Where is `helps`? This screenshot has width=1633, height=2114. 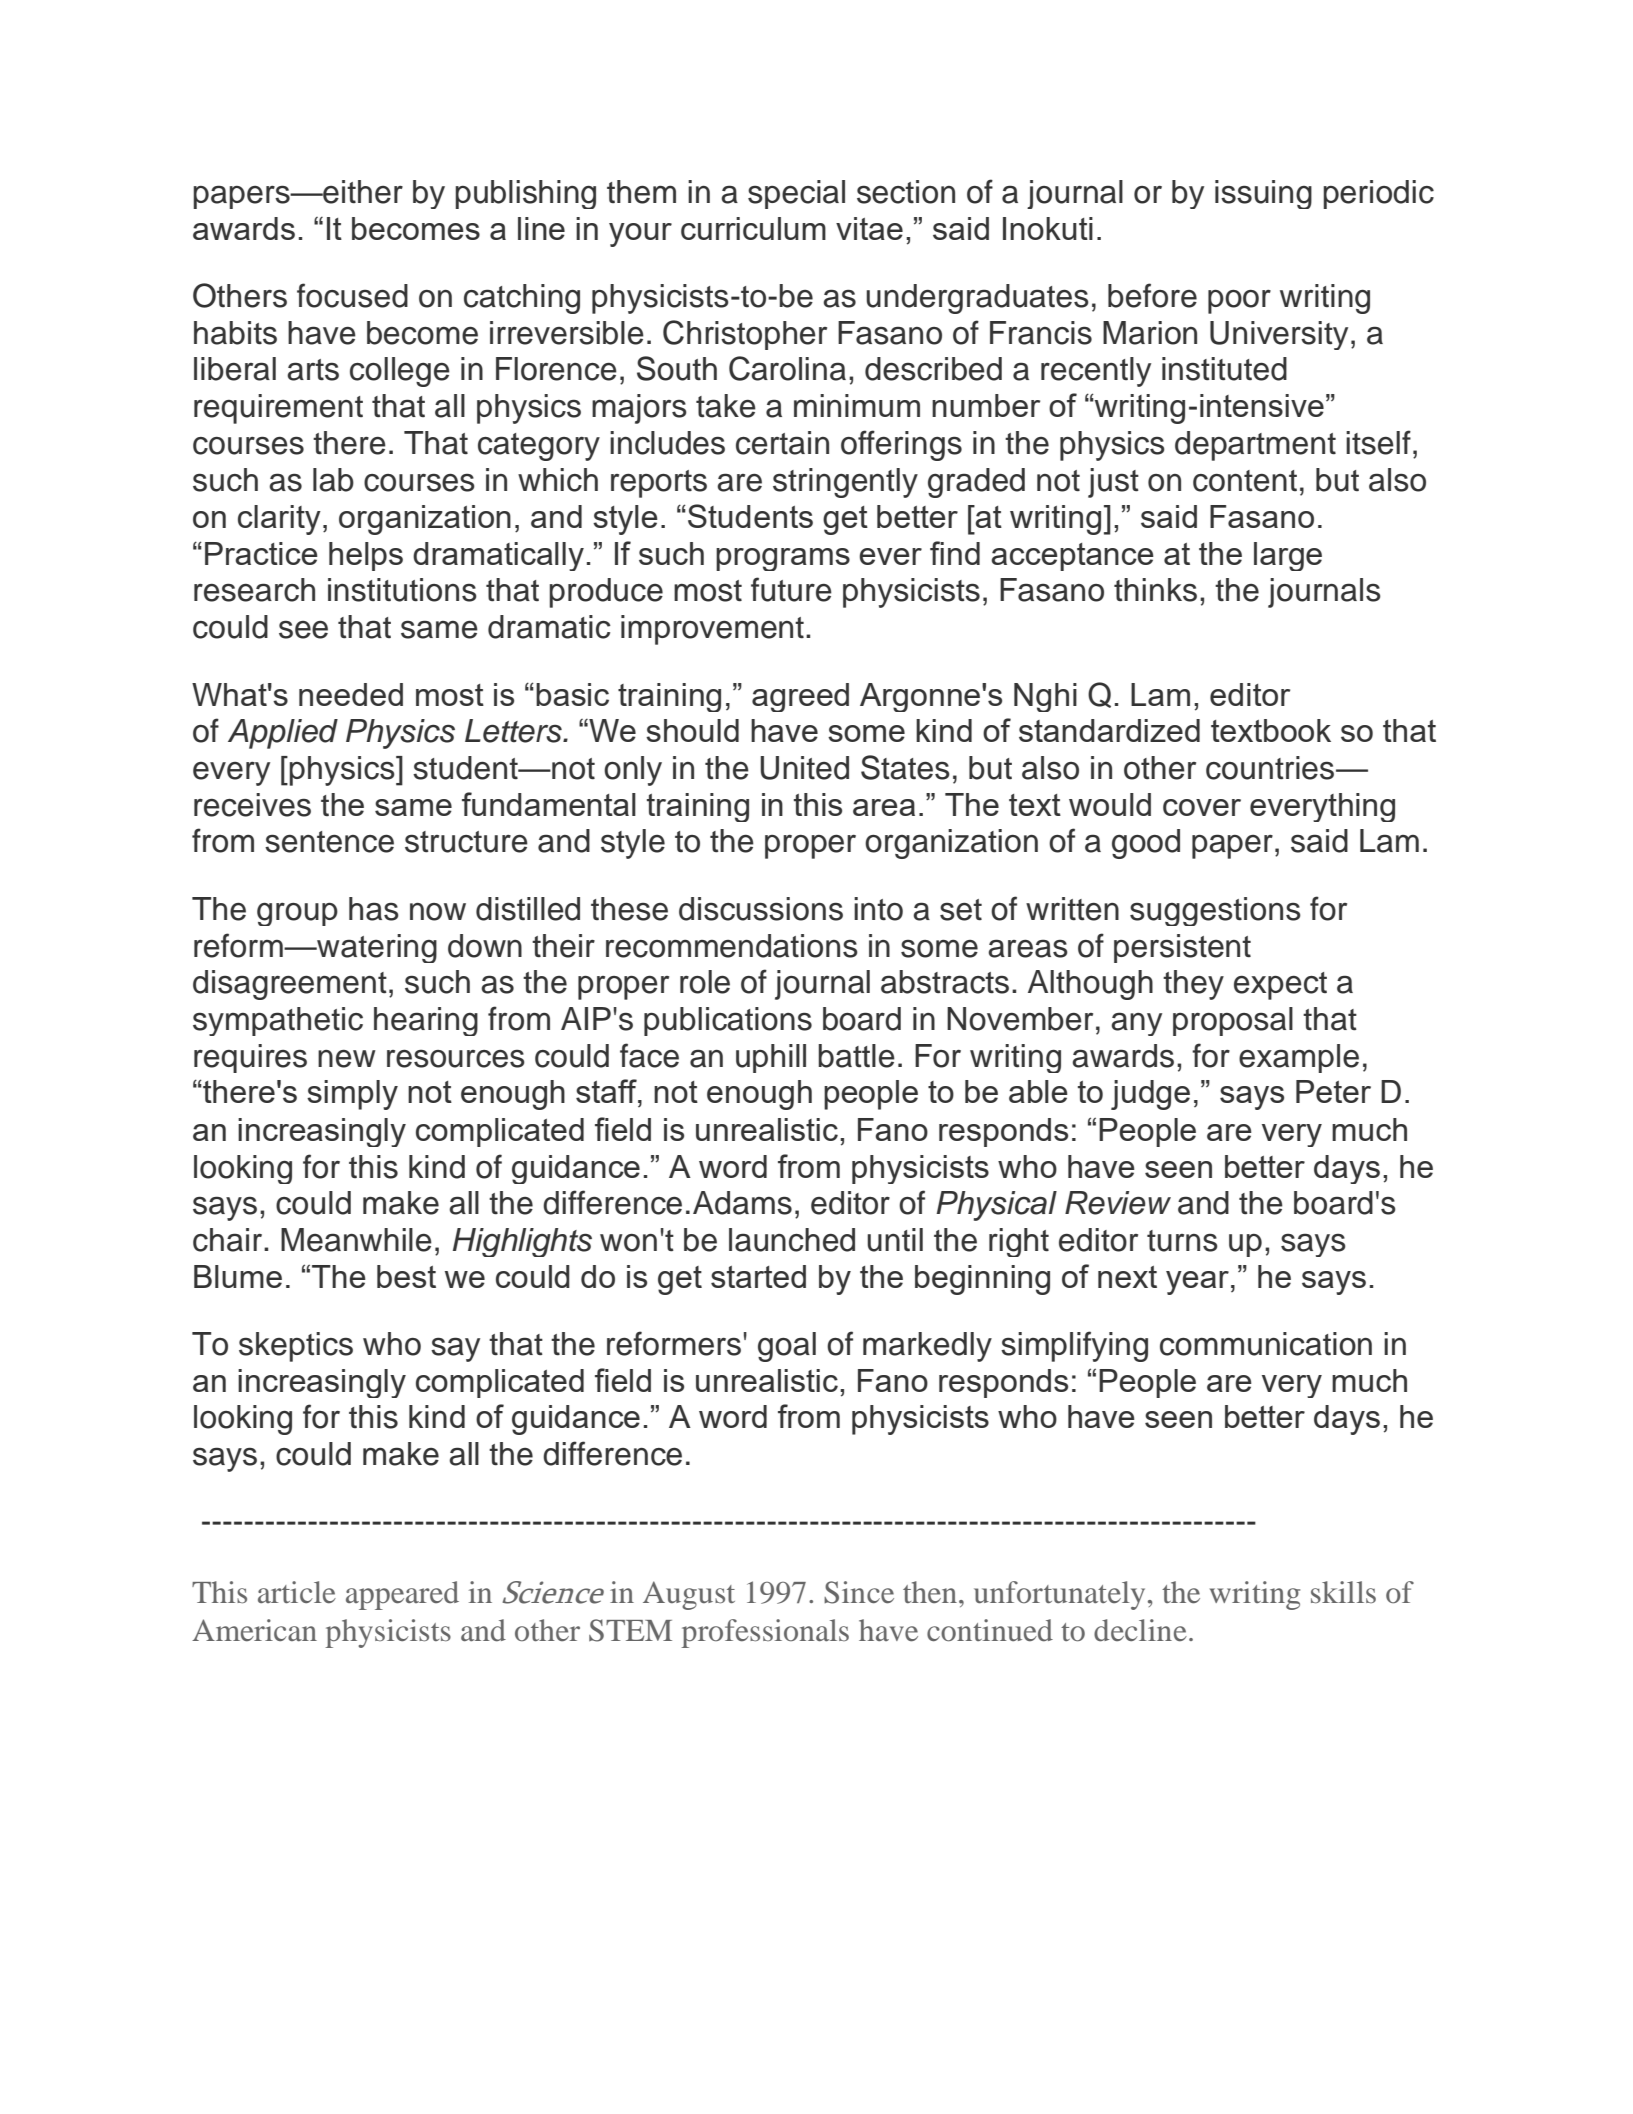 helps is located at coordinates (366, 556).
